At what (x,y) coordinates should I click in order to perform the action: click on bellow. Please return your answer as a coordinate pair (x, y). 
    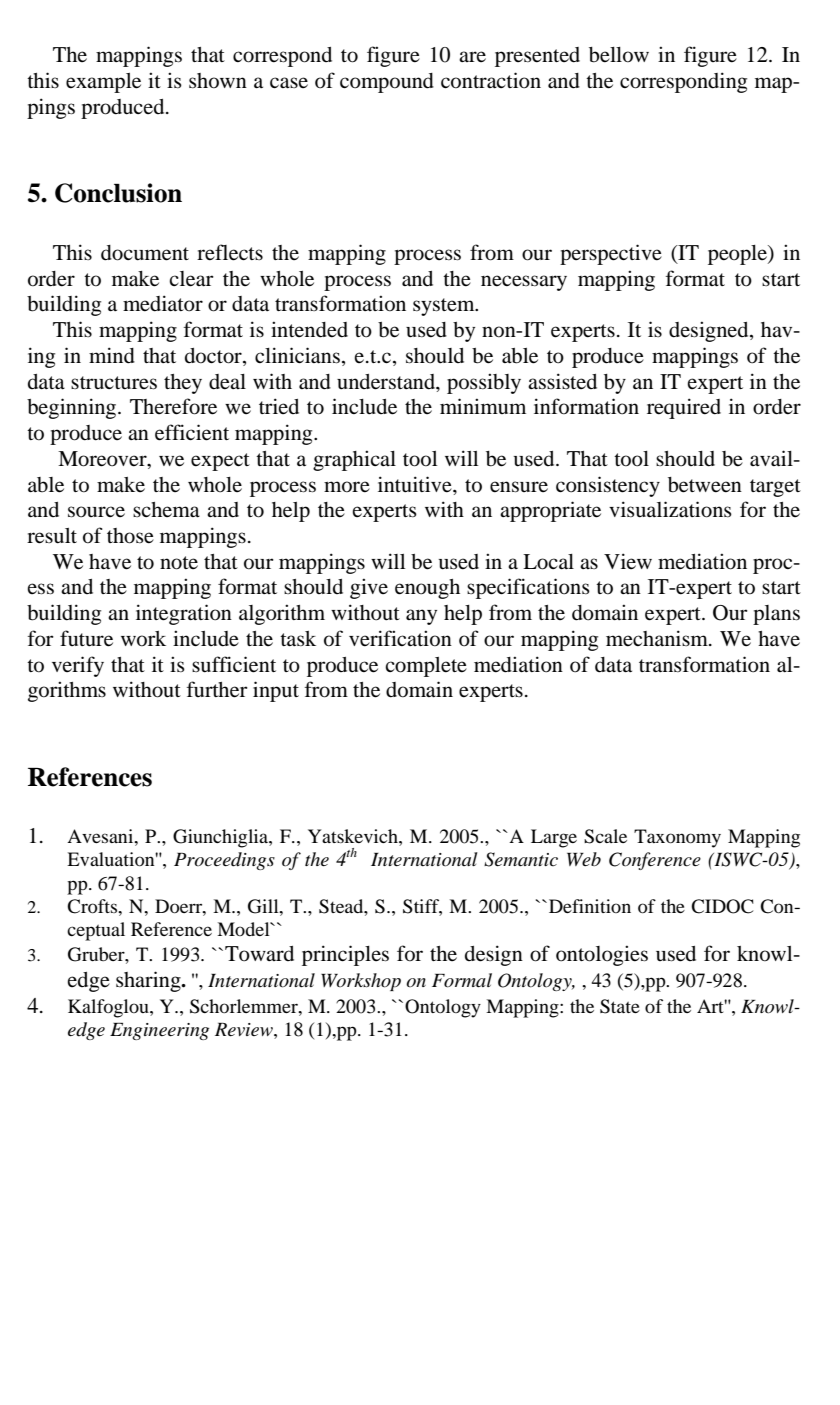
    Looking at the image, I should click on (619, 55).
